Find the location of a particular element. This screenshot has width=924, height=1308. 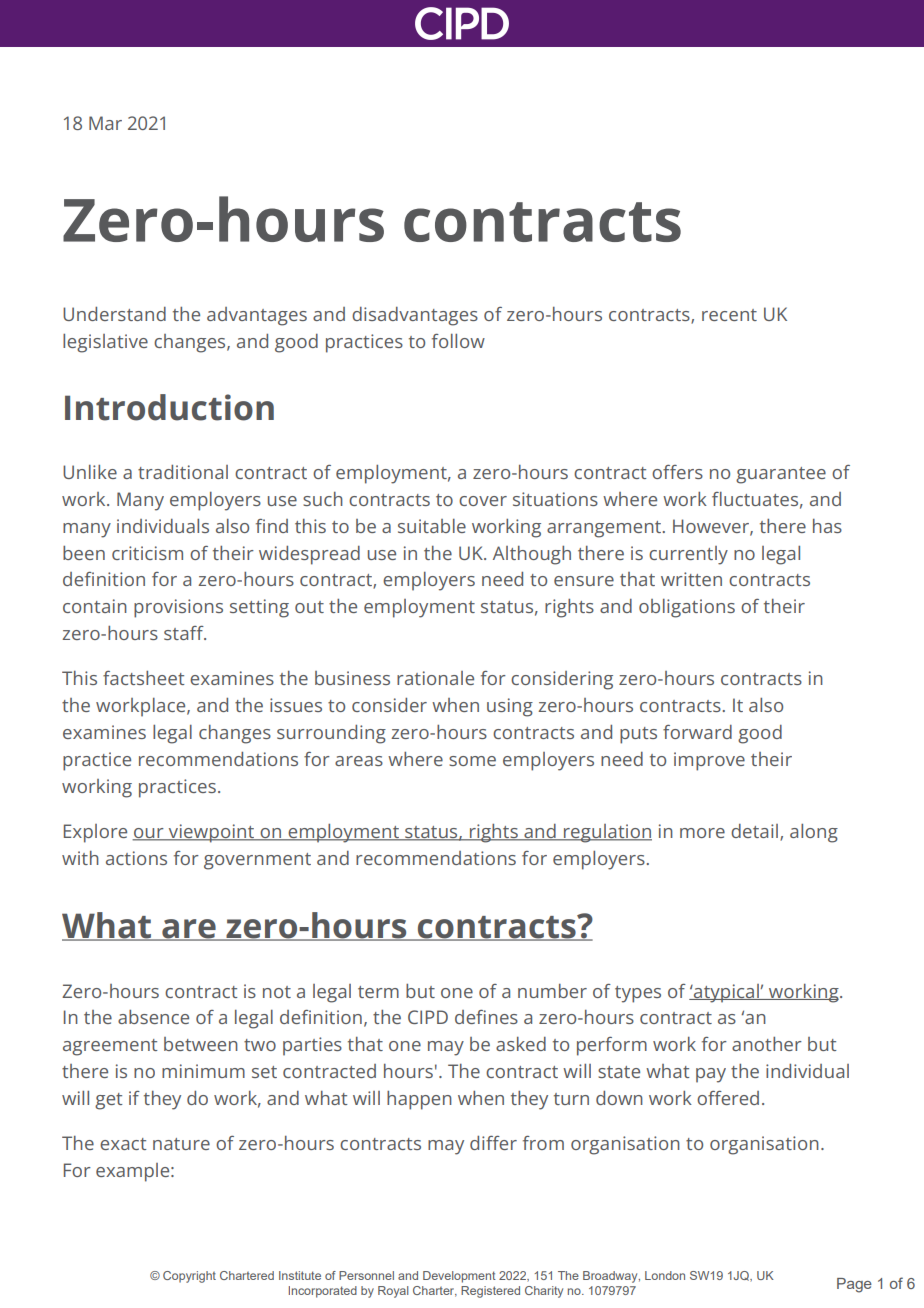

using is located at coordinates (510, 707).
